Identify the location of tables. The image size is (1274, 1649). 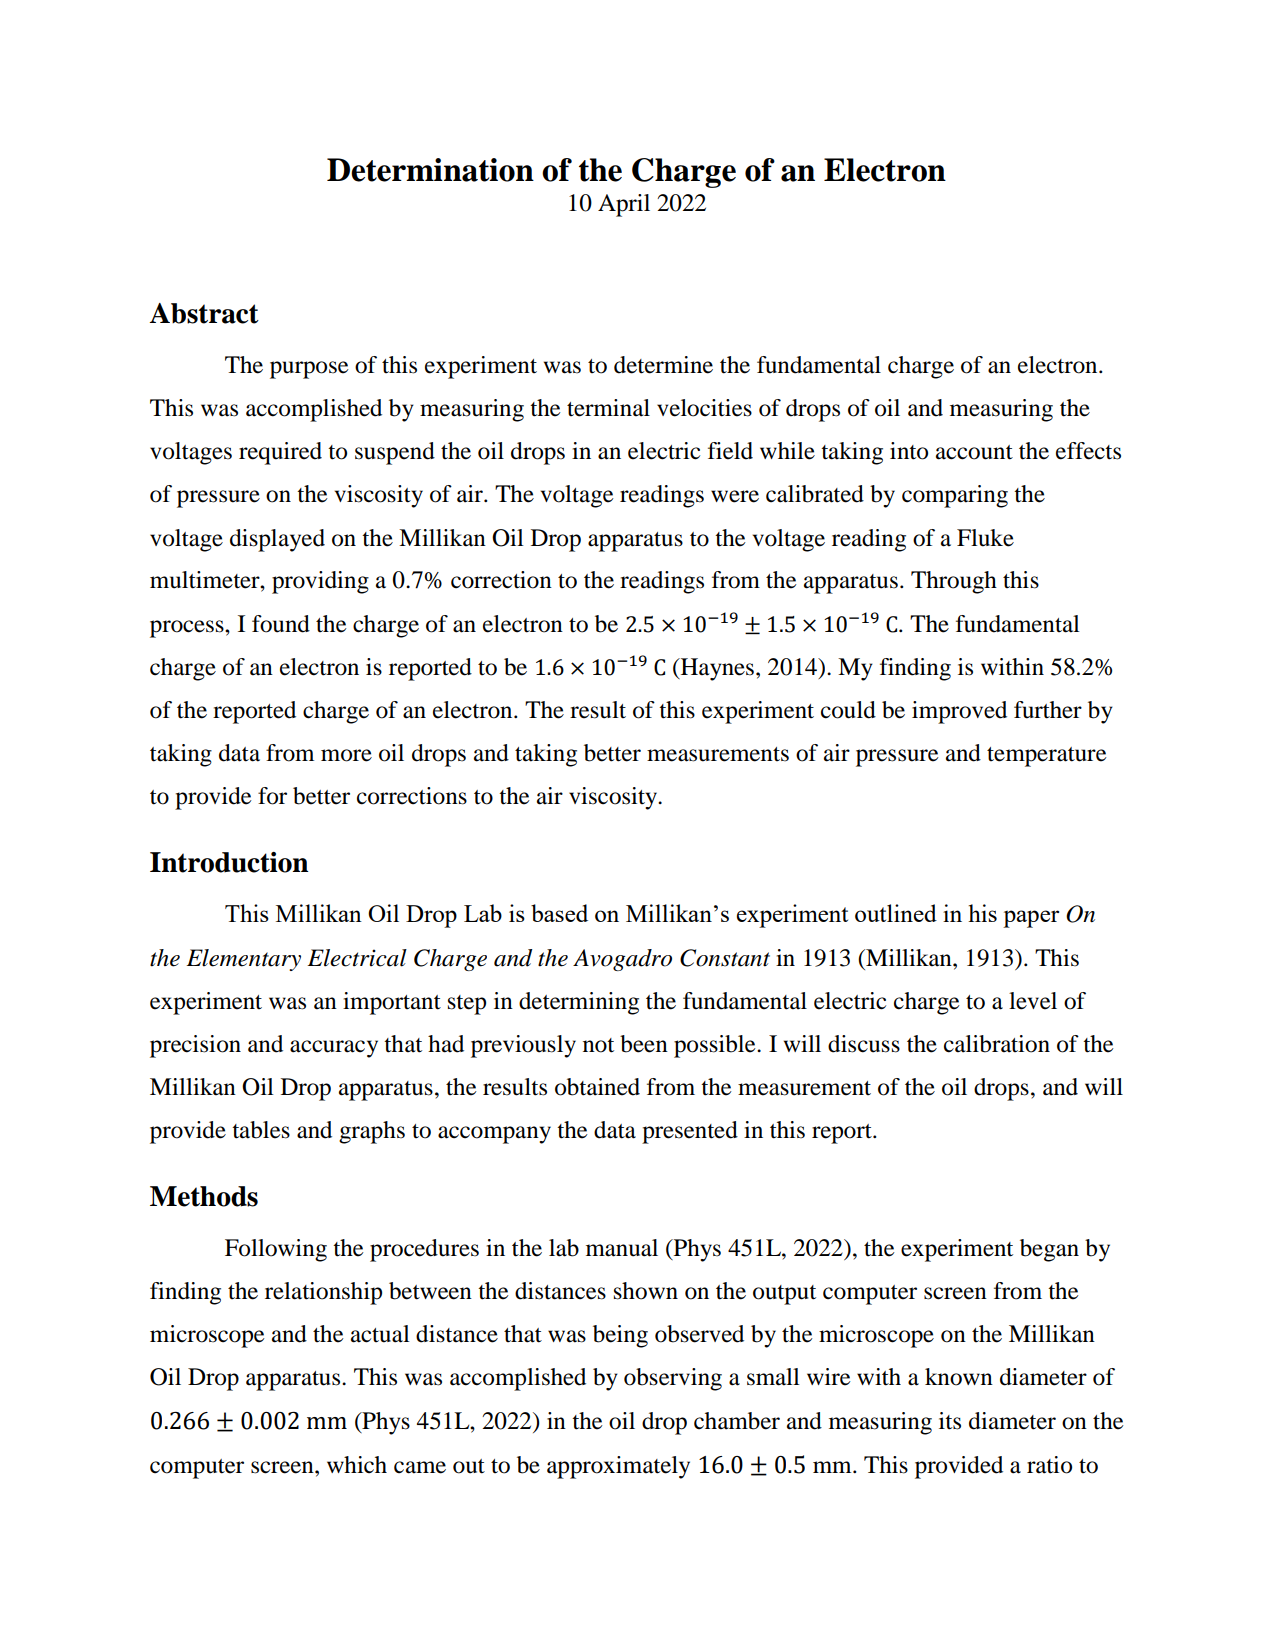
(261, 1130).
